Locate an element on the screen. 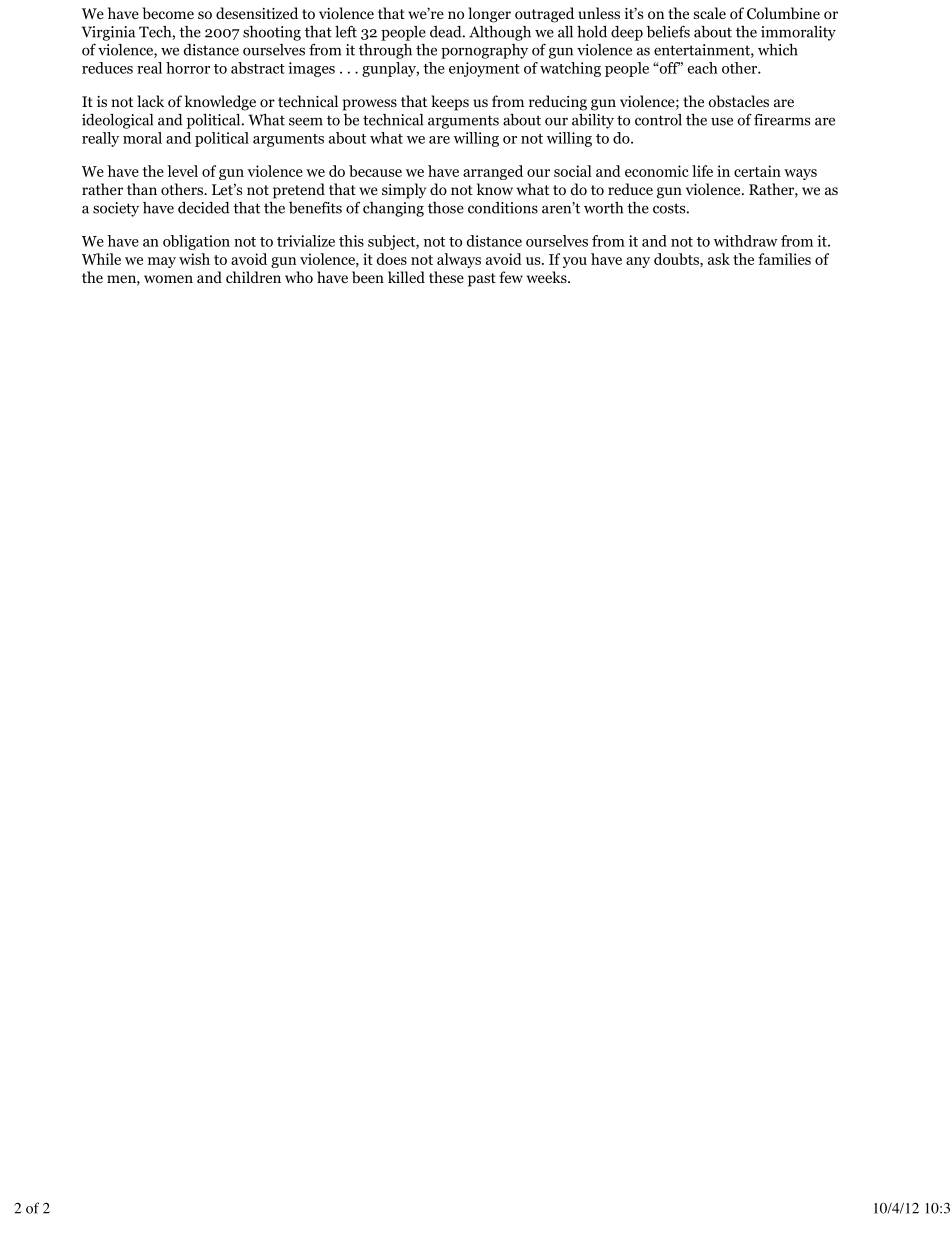 This screenshot has width=952, height=1233. become is located at coordinates (168, 13).
